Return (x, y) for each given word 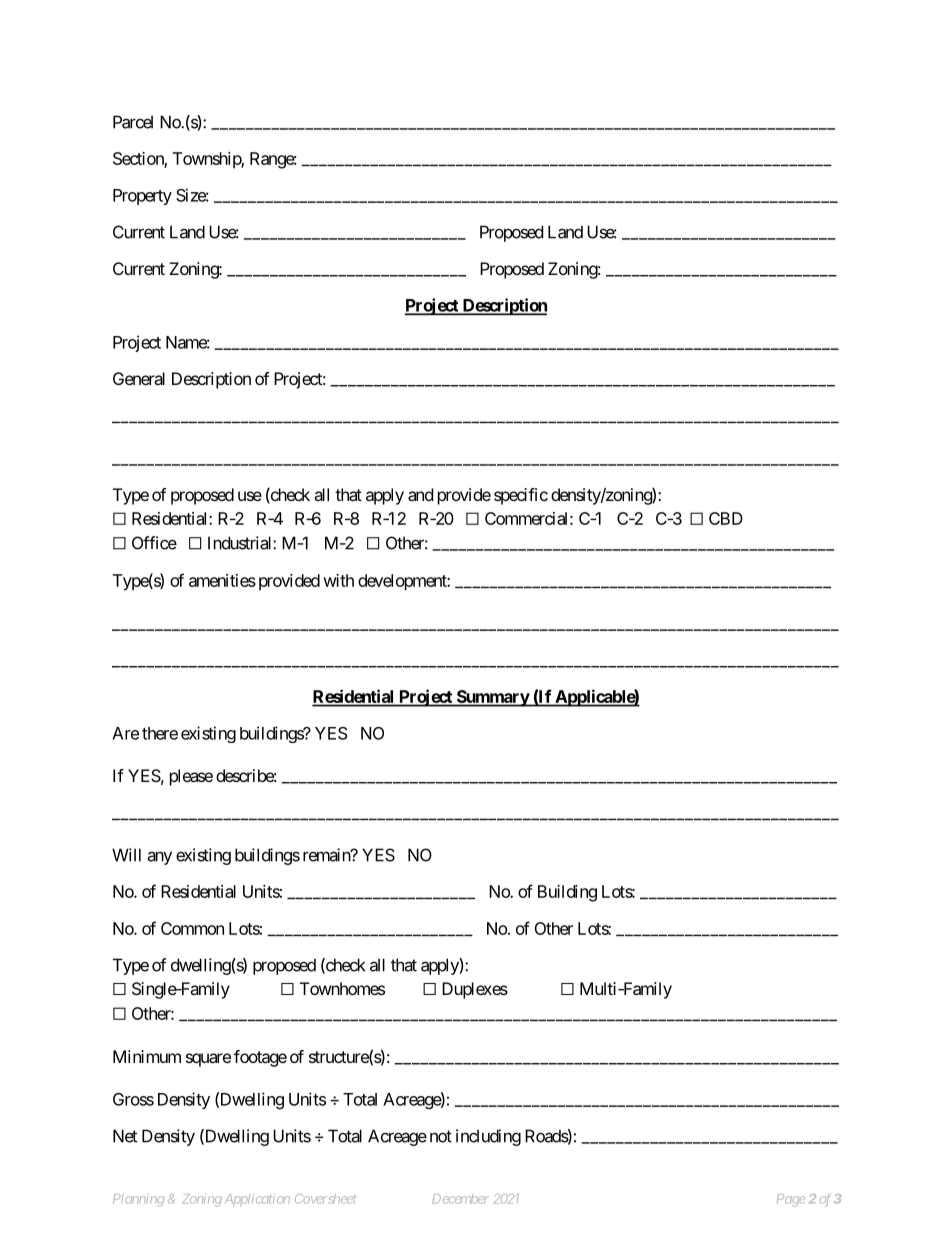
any (159, 858)
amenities (222, 580)
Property (142, 197)
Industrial (241, 543)
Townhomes (342, 988)
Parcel (133, 122)
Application (257, 1200)
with (338, 580)
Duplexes (475, 990)
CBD (726, 518)
